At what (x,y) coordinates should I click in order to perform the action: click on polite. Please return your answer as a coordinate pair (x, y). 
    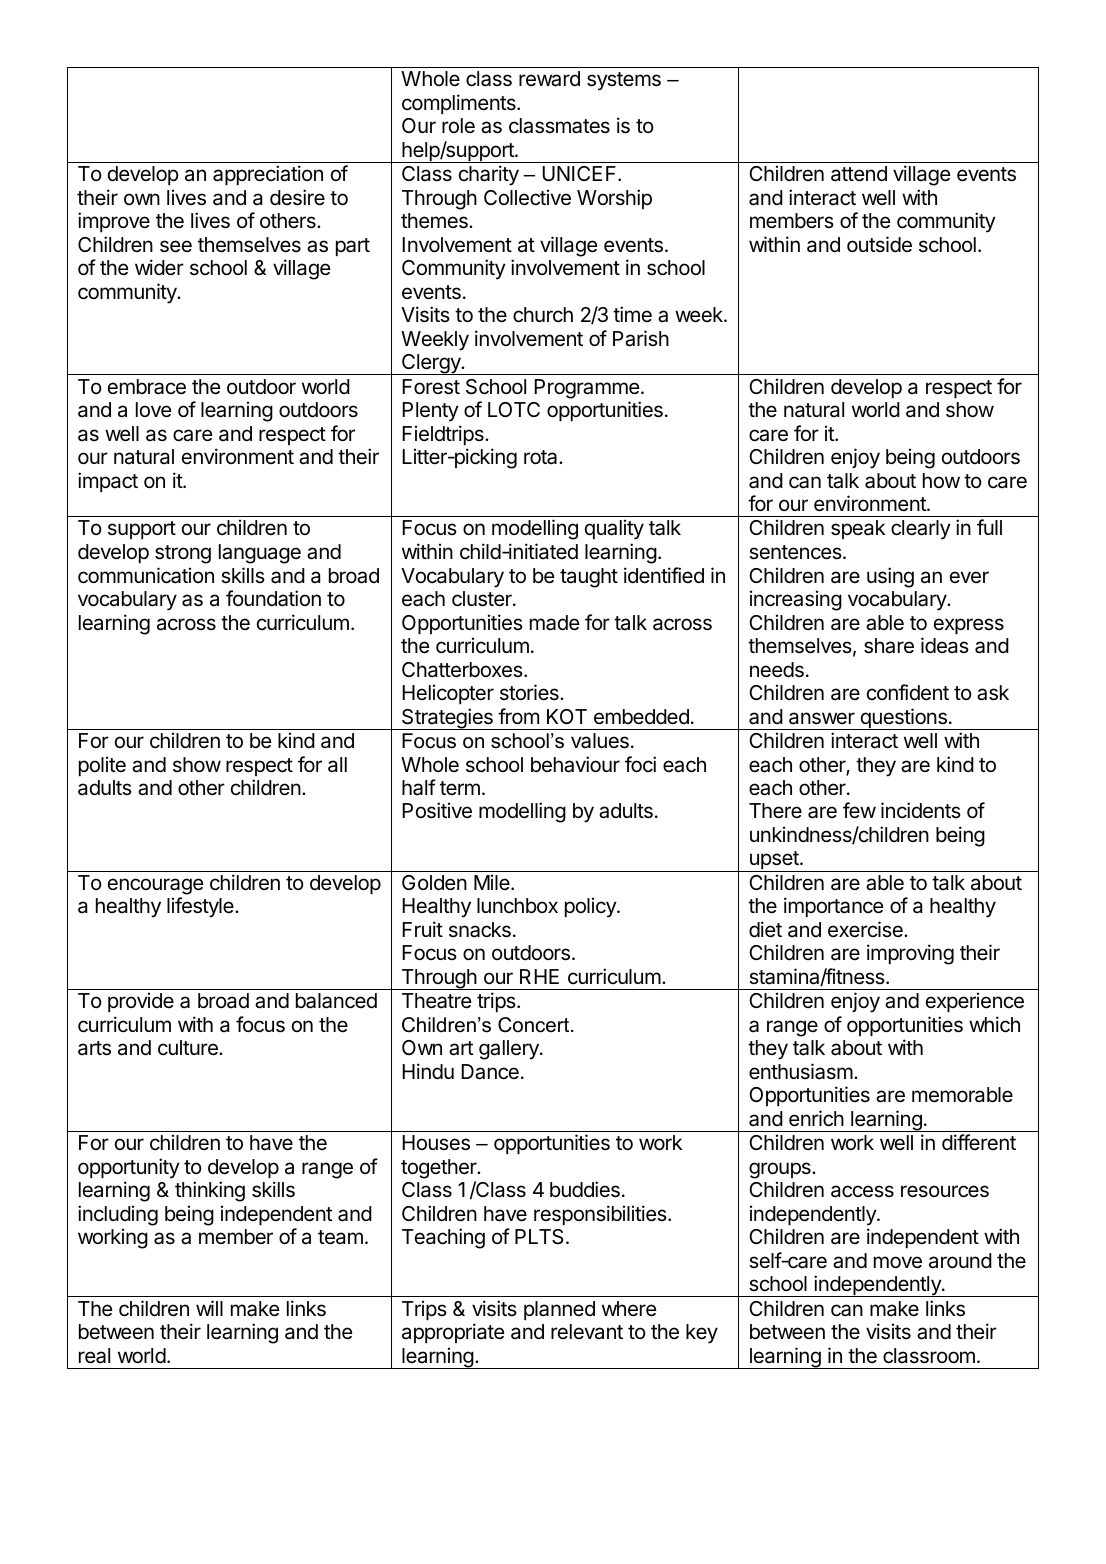
    Looking at the image, I should click on (102, 766).
